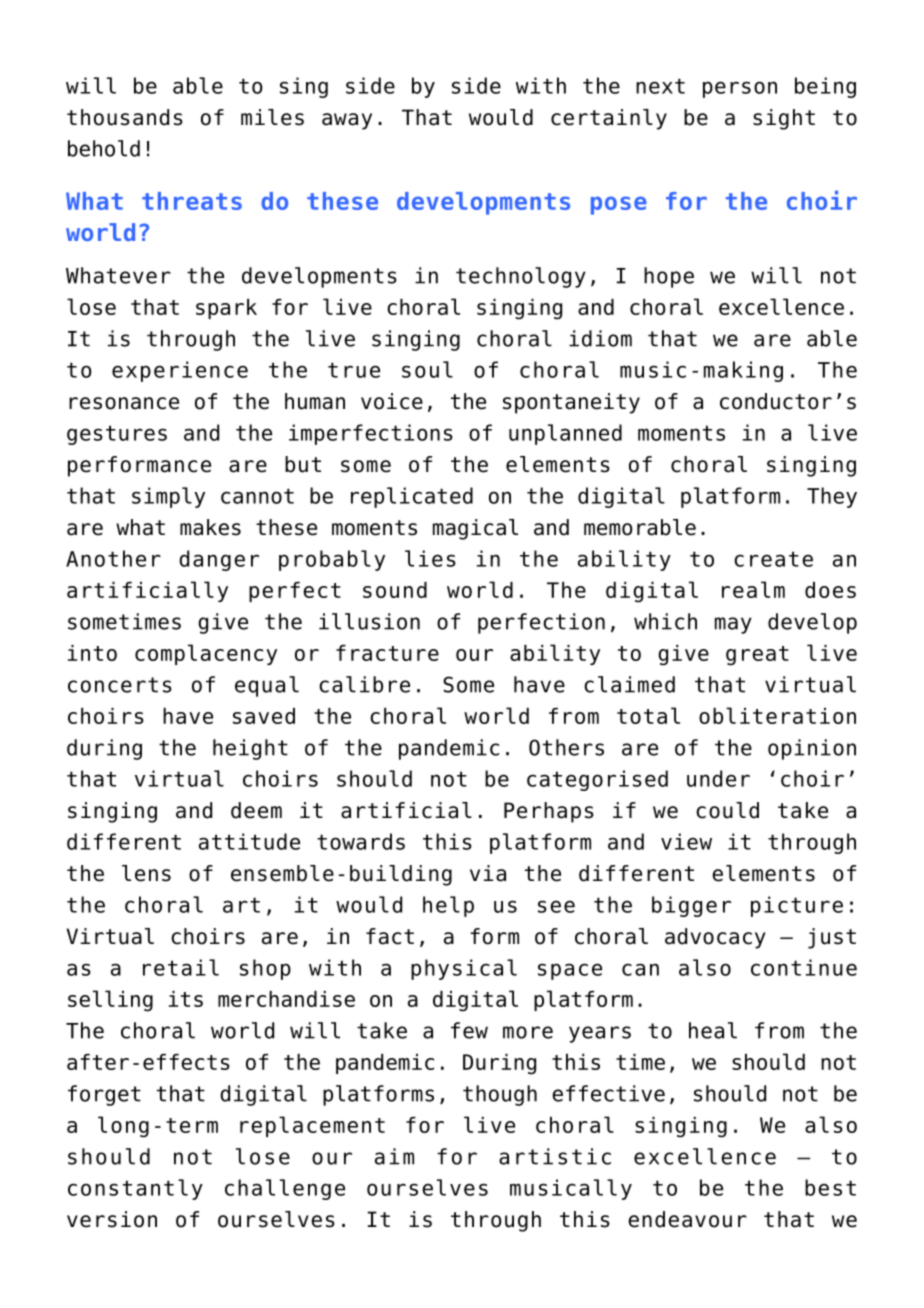 This image has height=1308, width=924. Describe the element at coordinates (715, 938) in the image. I see `advocacy` at that location.
